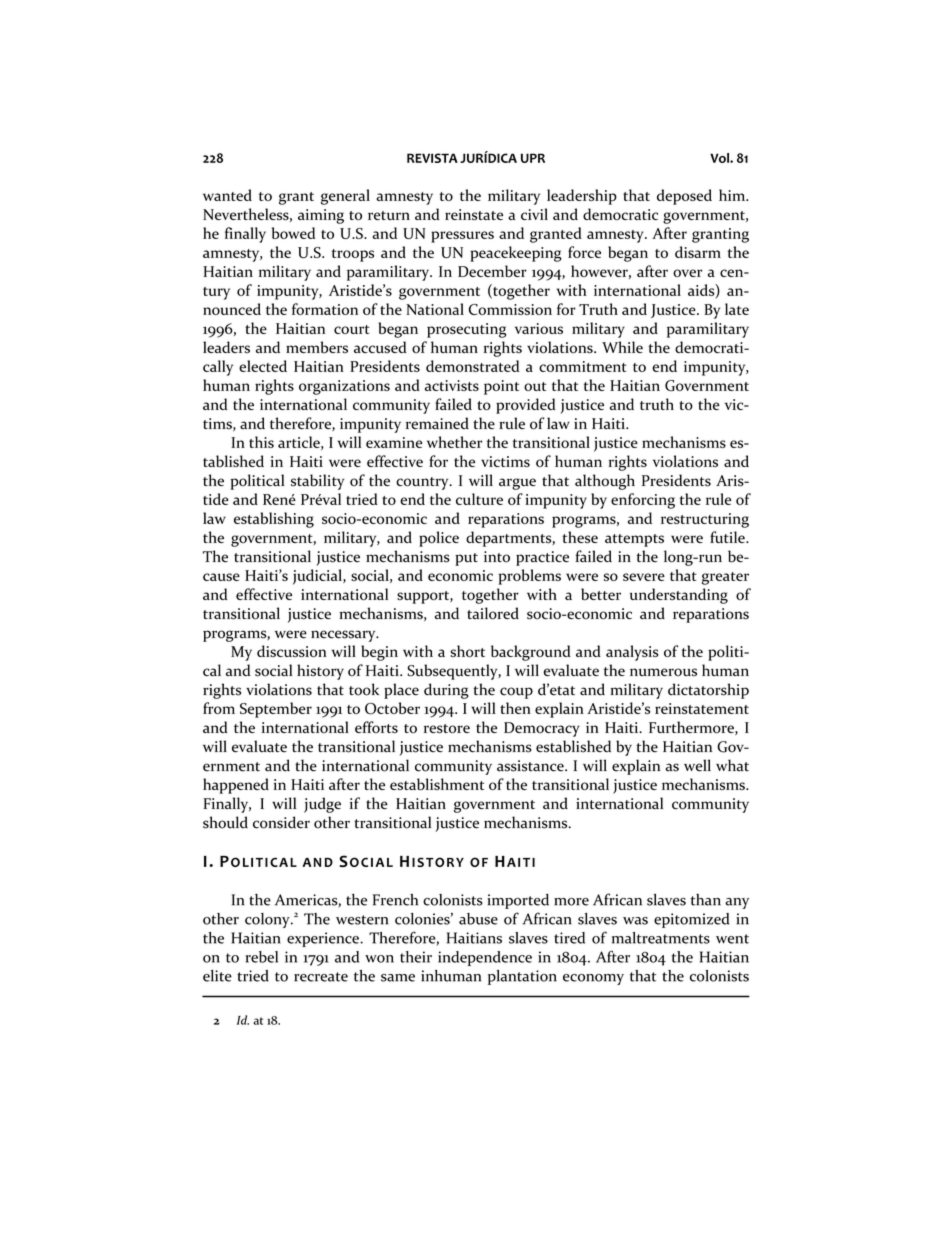 Image resolution: width=952 pixels, height=1233 pixels. I want to click on rebel, so click(261, 957).
